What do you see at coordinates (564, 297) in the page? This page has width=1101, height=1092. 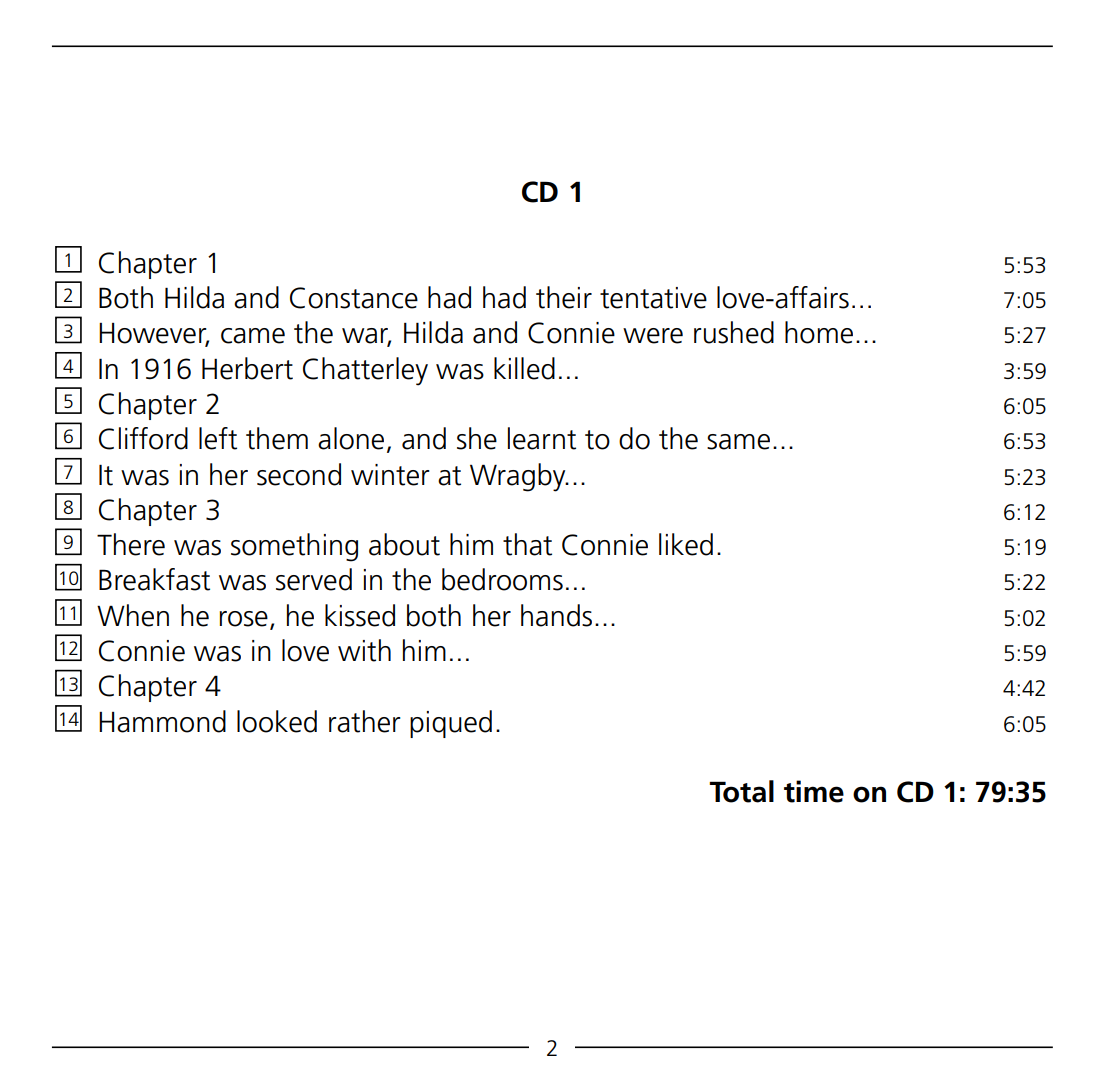 I see `their` at bounding box center [564, 297].
